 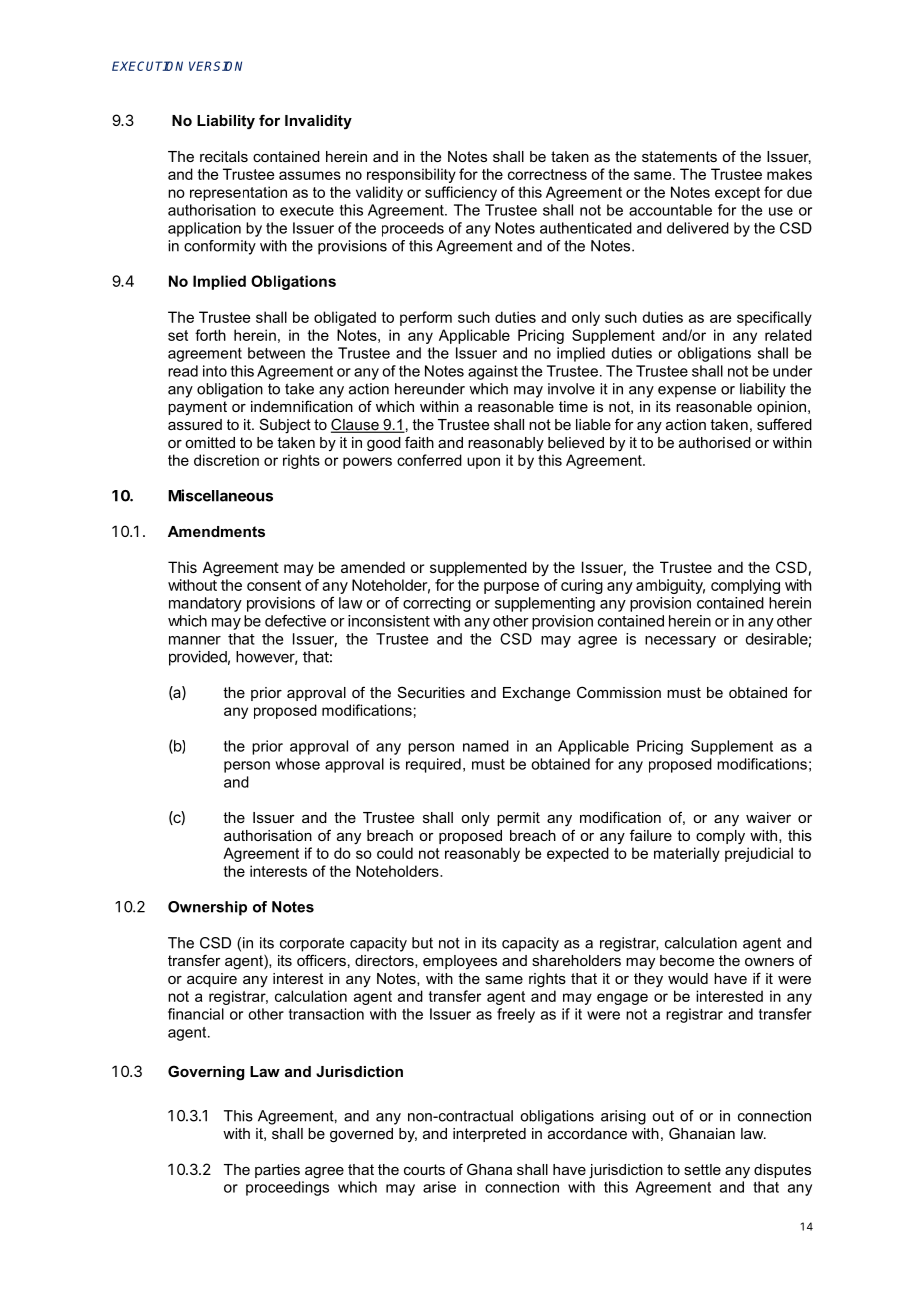 I want to click on manner, so click(x=195, y=640).
